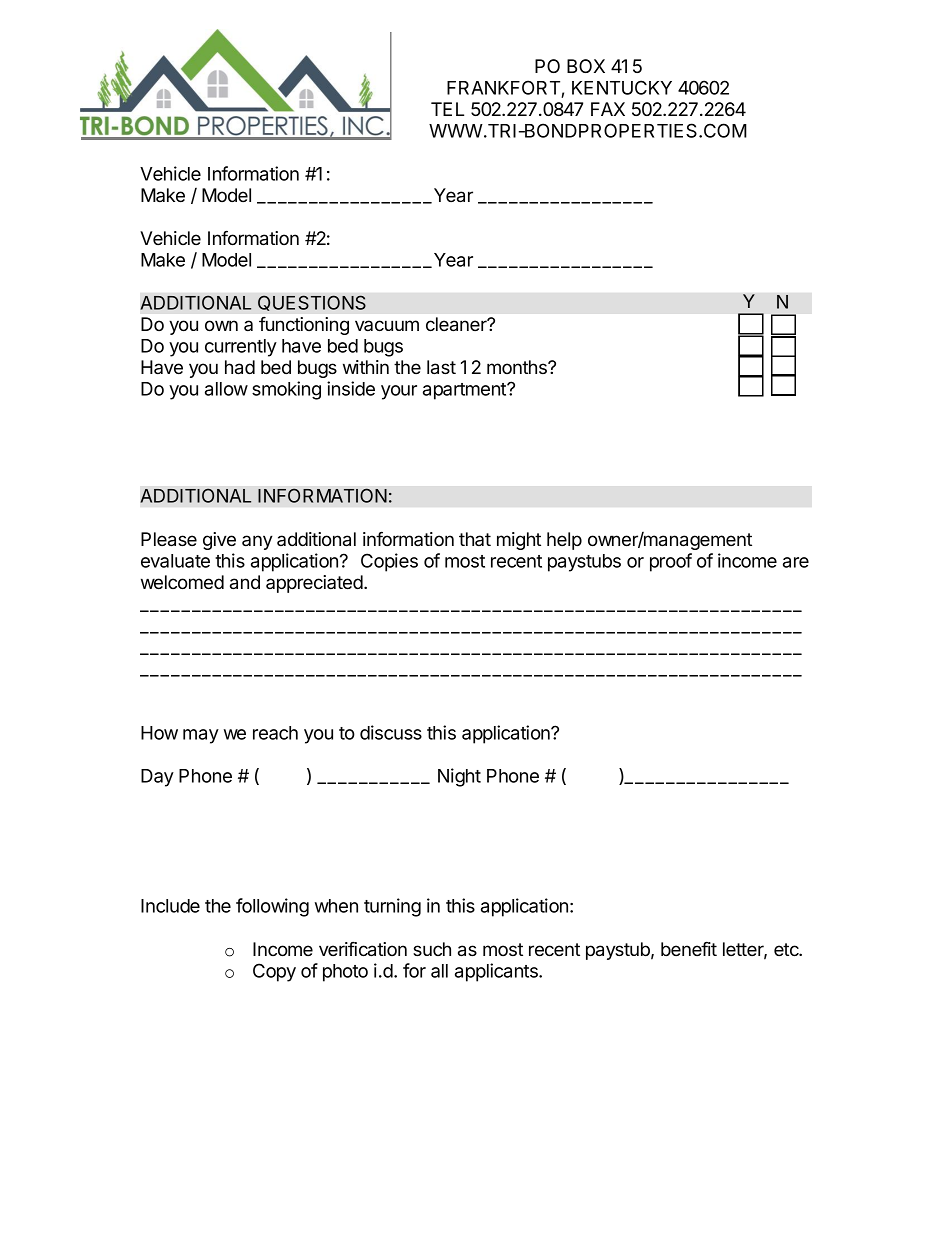 The width and height of the screenshot is (952, 1233). I want to click on proof, so click(671, 562).
